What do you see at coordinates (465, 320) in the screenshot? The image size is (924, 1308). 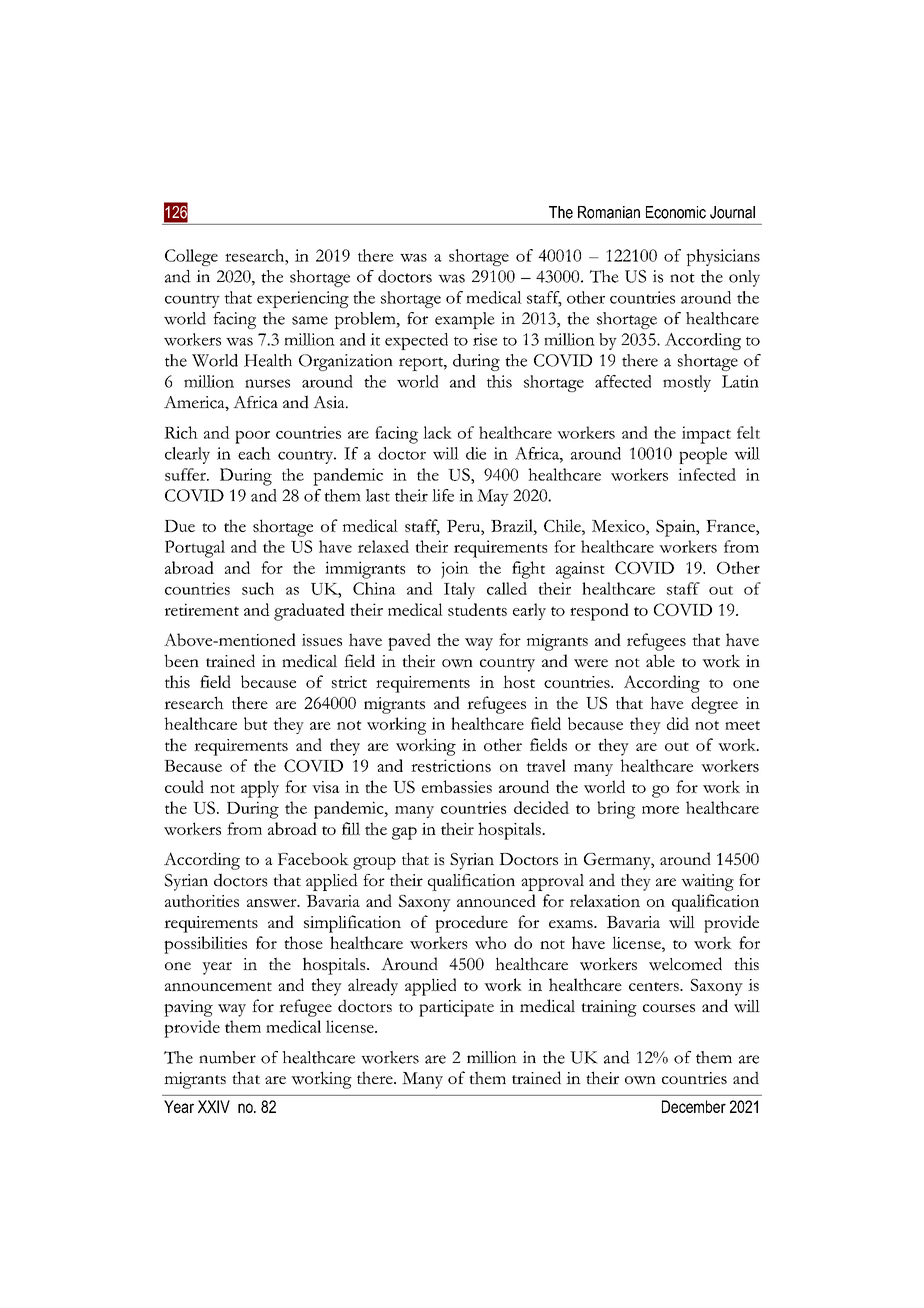 I see `example` at bounding box center [465, 320].
